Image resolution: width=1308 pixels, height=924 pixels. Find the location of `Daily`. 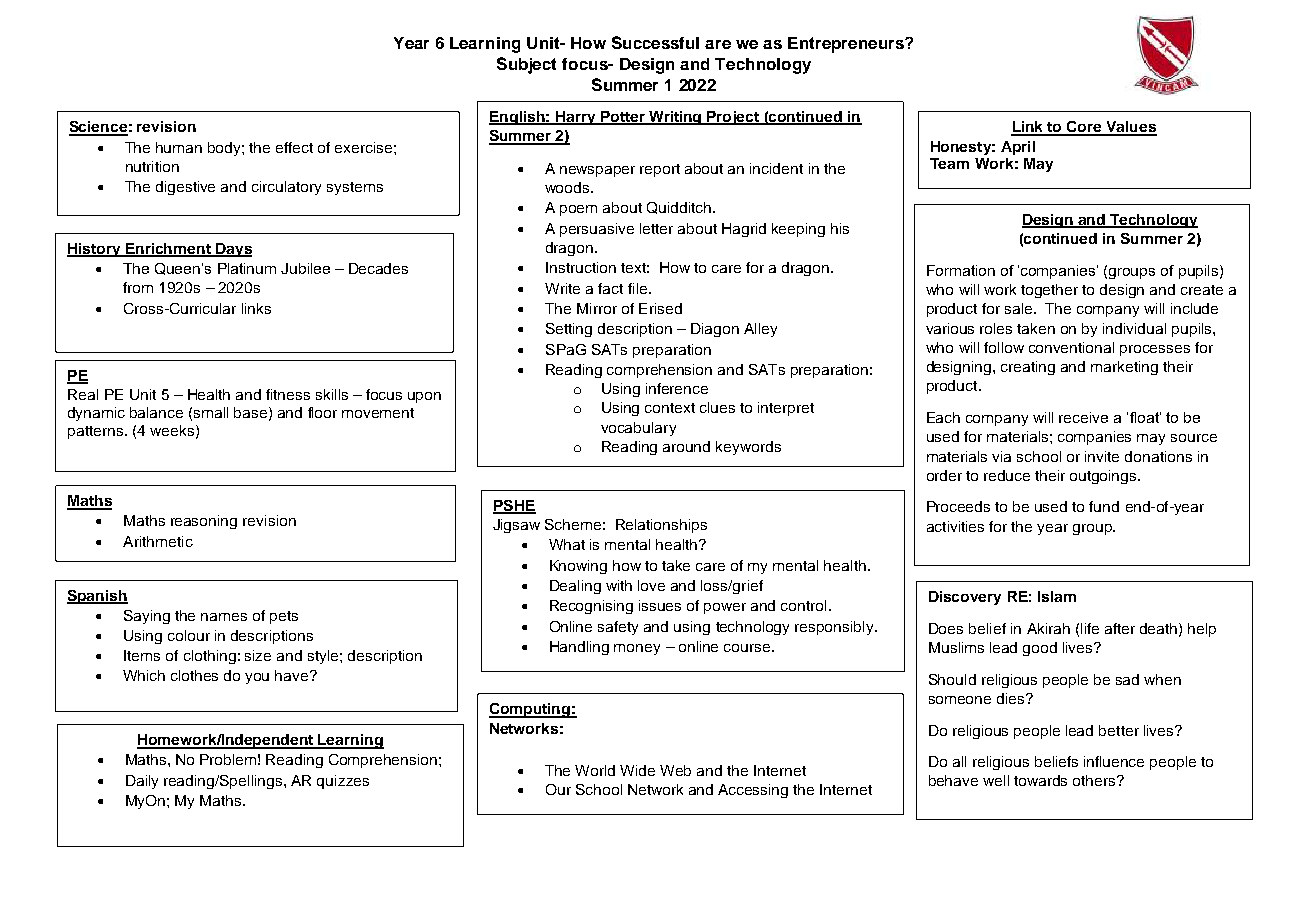

Daily is located at coordinates (142, 782).
